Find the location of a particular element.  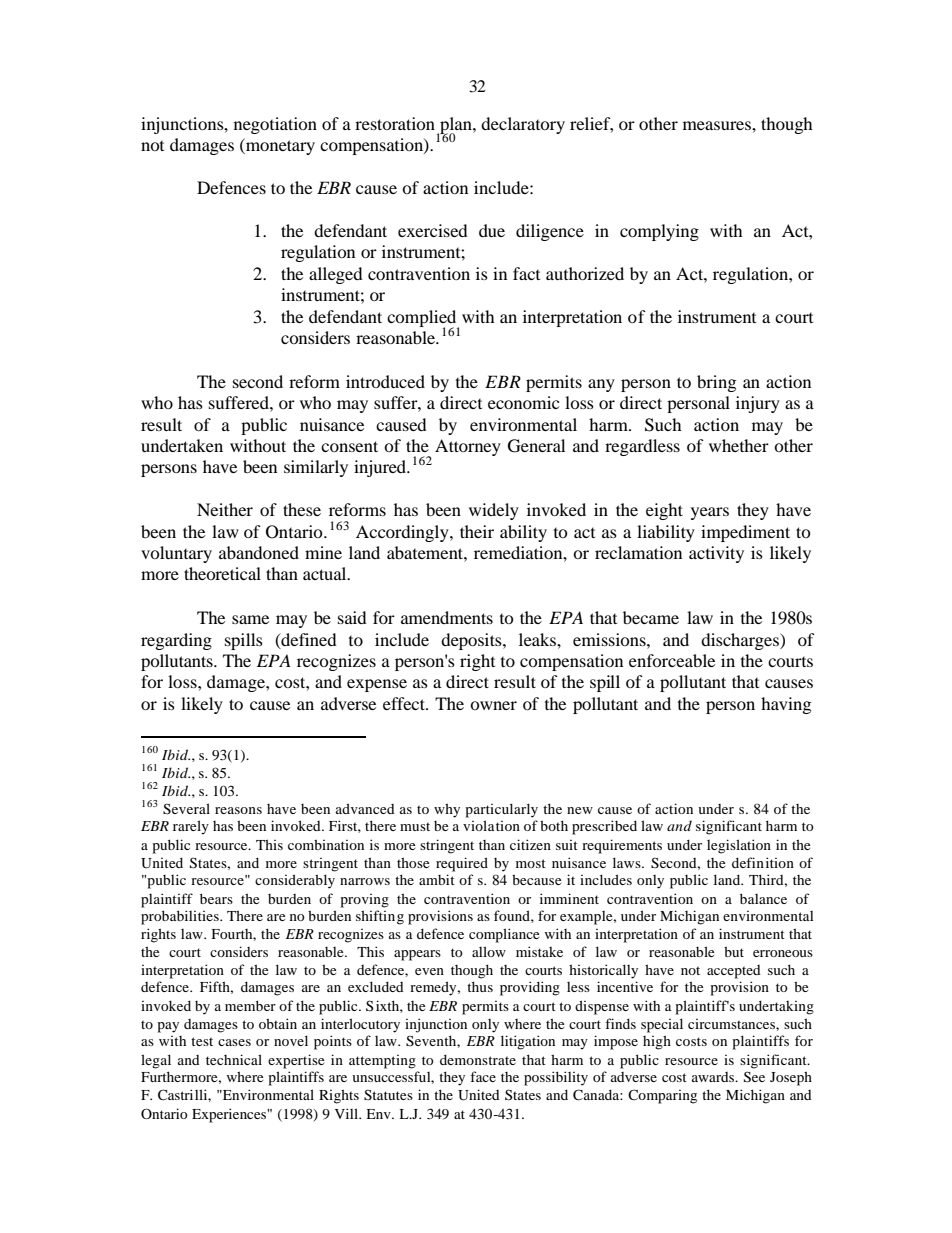

measures is located at coordinates (718, 125).
